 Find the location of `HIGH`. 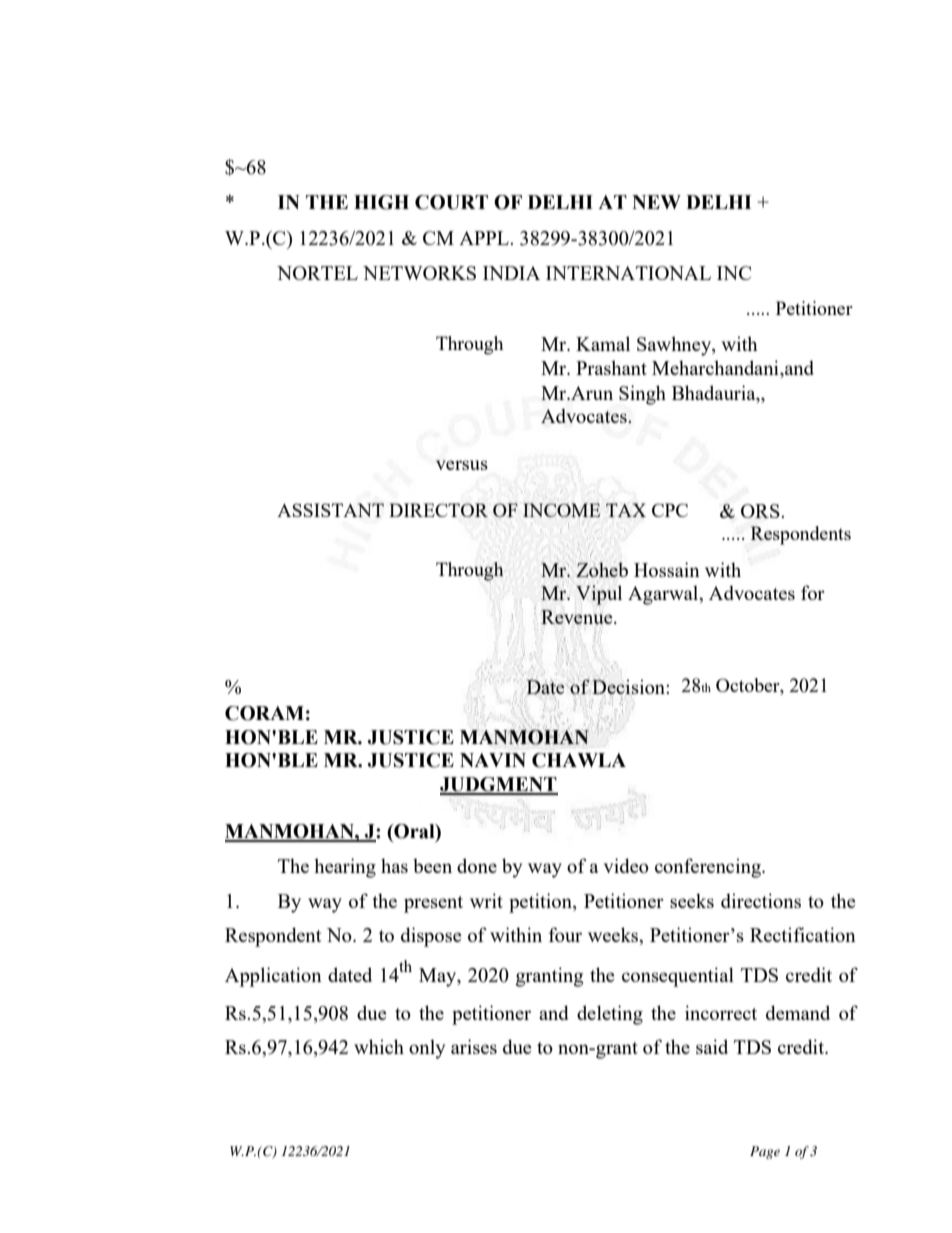

HIGH is located at coordinates (381, 202).
